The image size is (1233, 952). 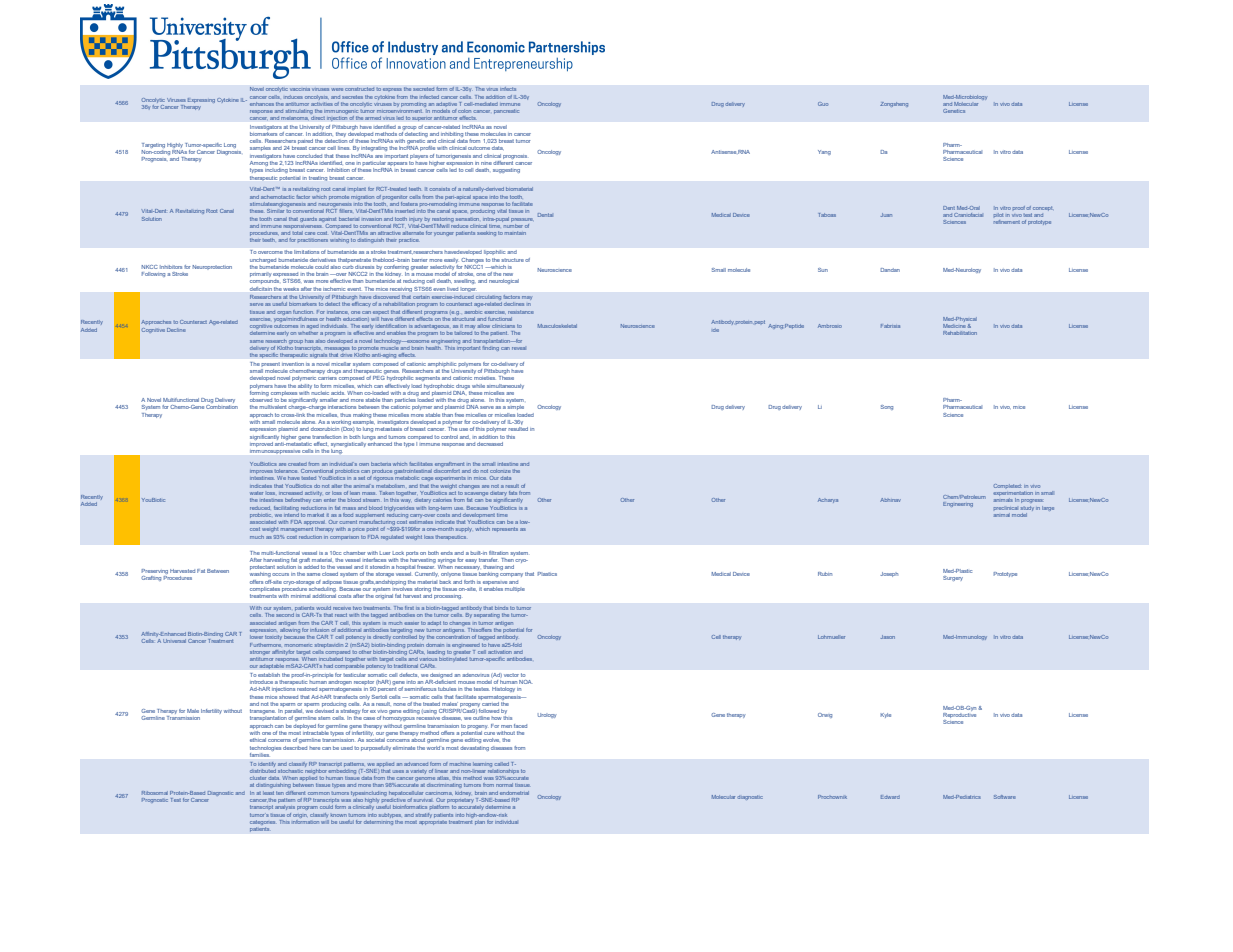 I want to click on endometrial, so click(x=514, y=793).
